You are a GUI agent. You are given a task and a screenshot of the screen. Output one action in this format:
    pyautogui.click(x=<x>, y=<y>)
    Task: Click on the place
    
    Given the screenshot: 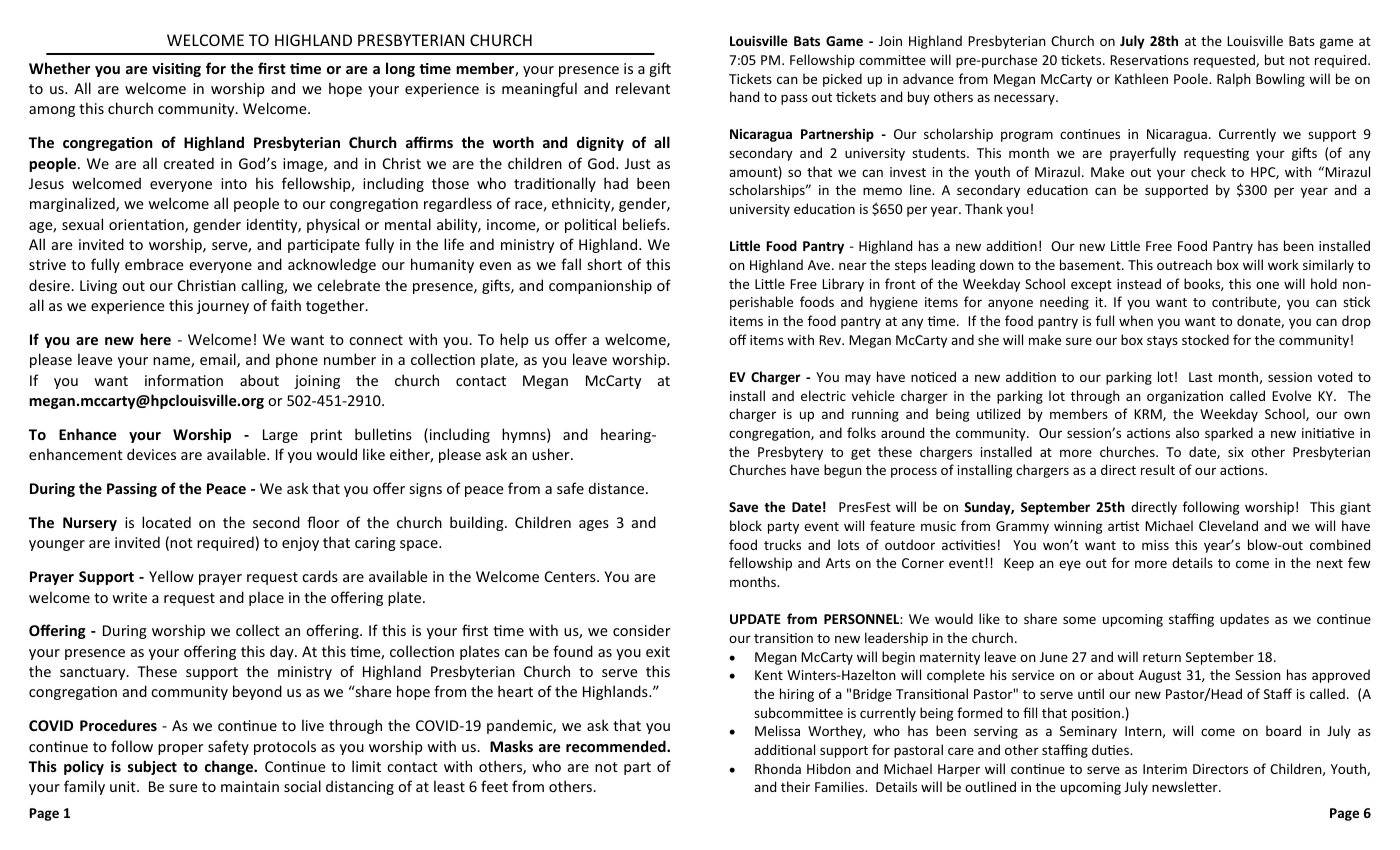 What is the action you would take?
    pyautogui.click(x=266, y=598)
